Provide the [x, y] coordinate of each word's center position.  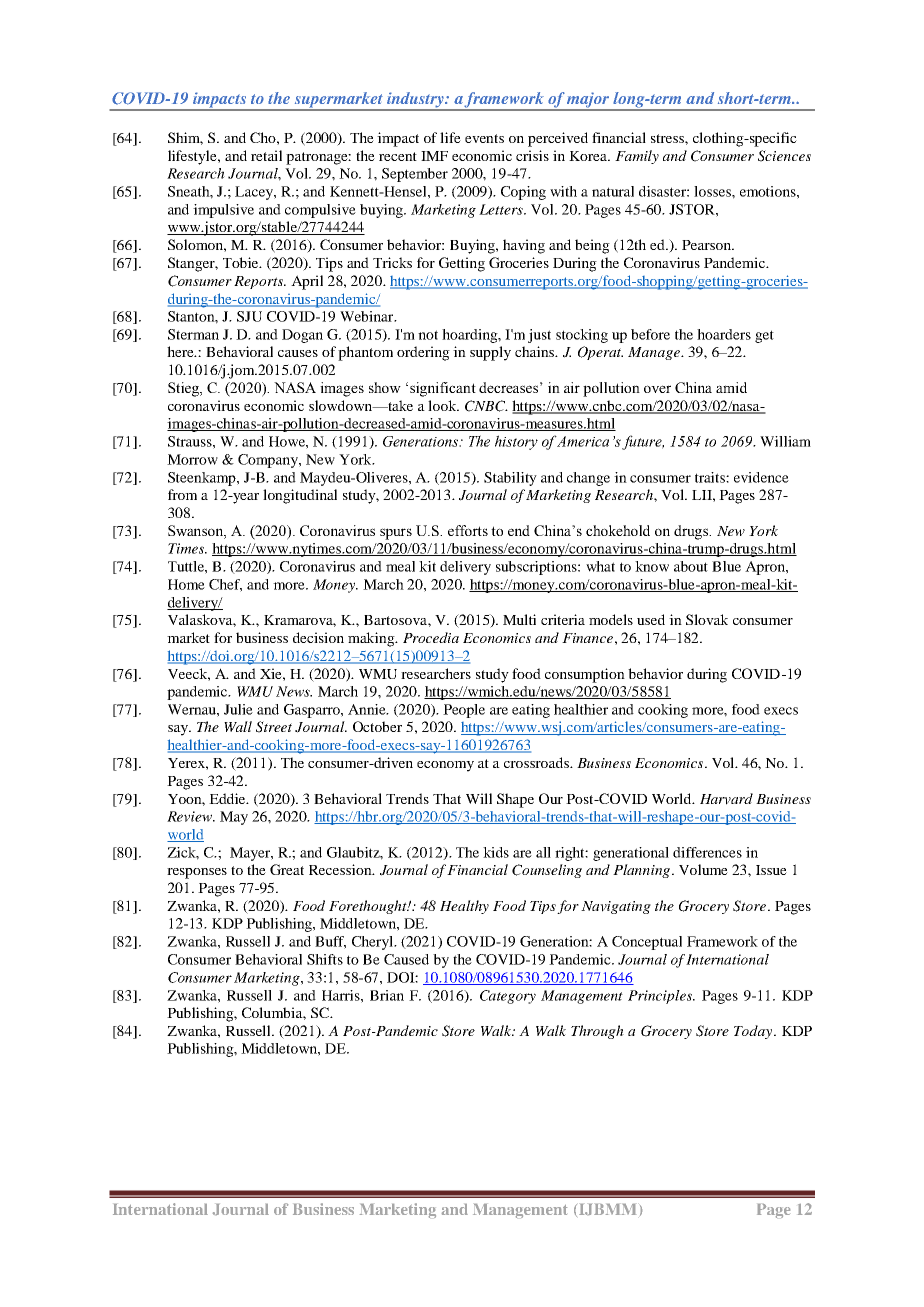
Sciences [784, 156]
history [516, 442]
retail [266, 155]
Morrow [192, 459]
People [464, 711]
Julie [238, 709]
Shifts [325, 959]
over [657, 389]
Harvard [726, 799]
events [484, 138]
